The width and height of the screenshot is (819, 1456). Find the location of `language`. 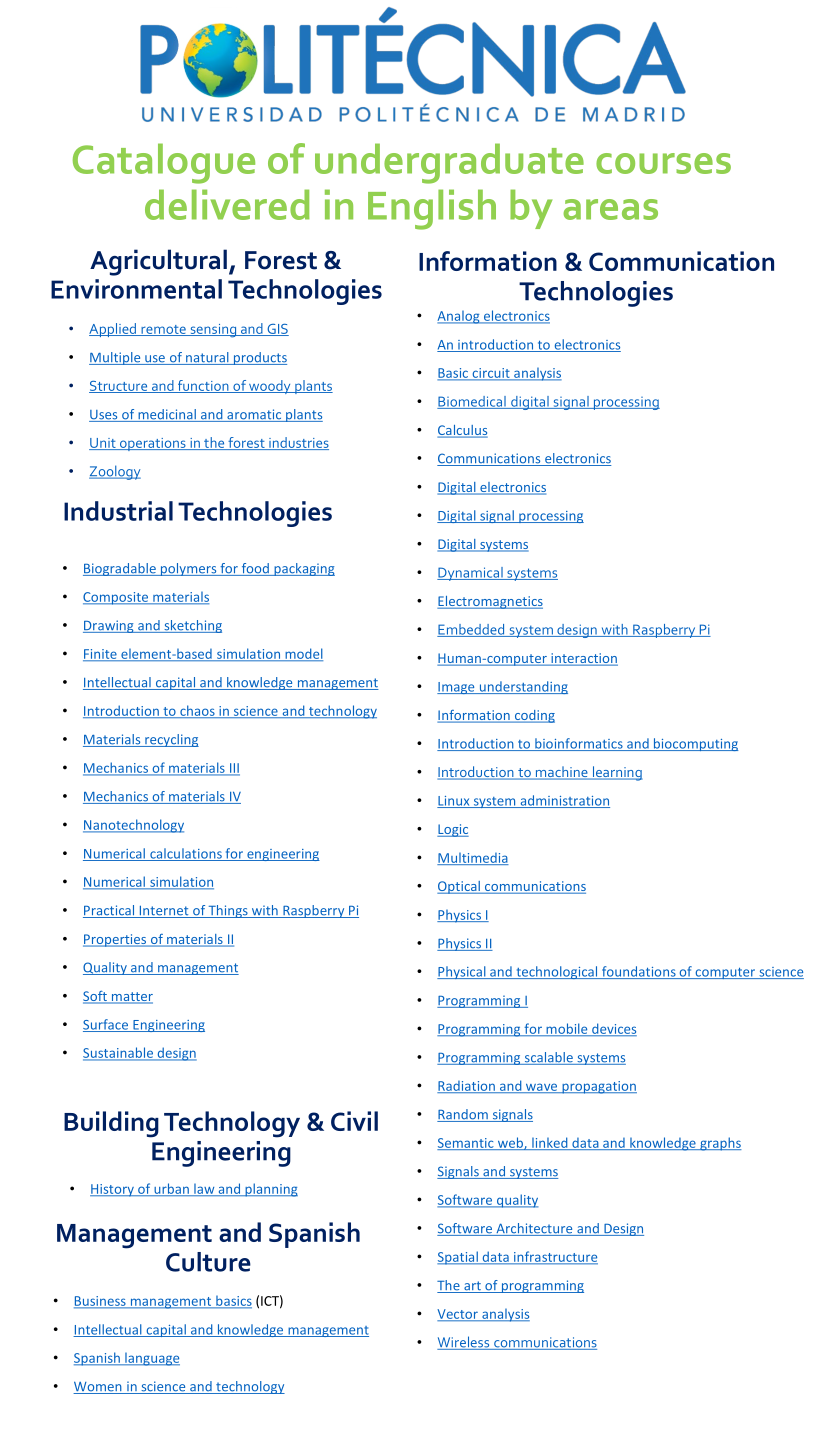

language is located at coordinates (151, 1359).
